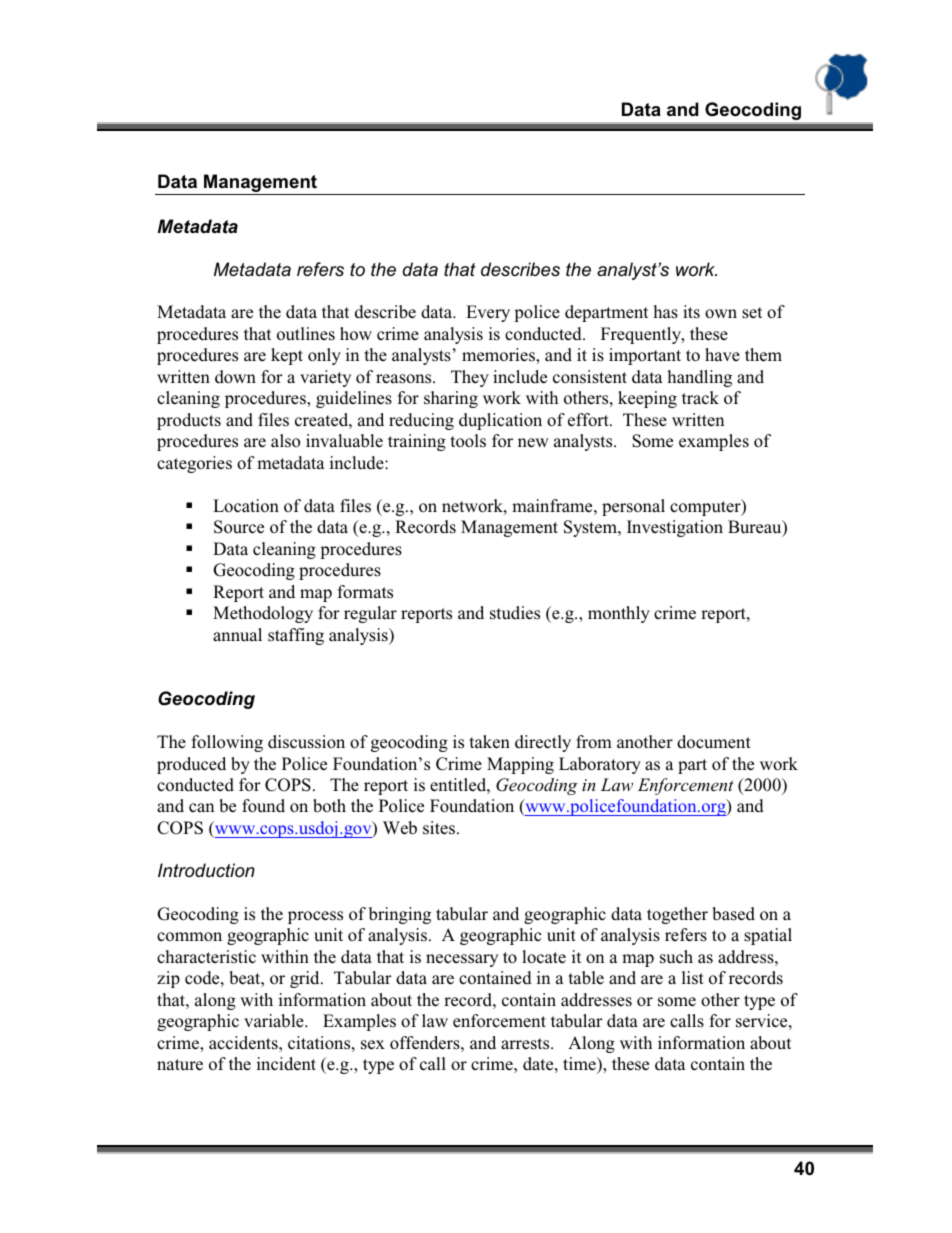  I want to click on arrests, so click(526, 1044).
